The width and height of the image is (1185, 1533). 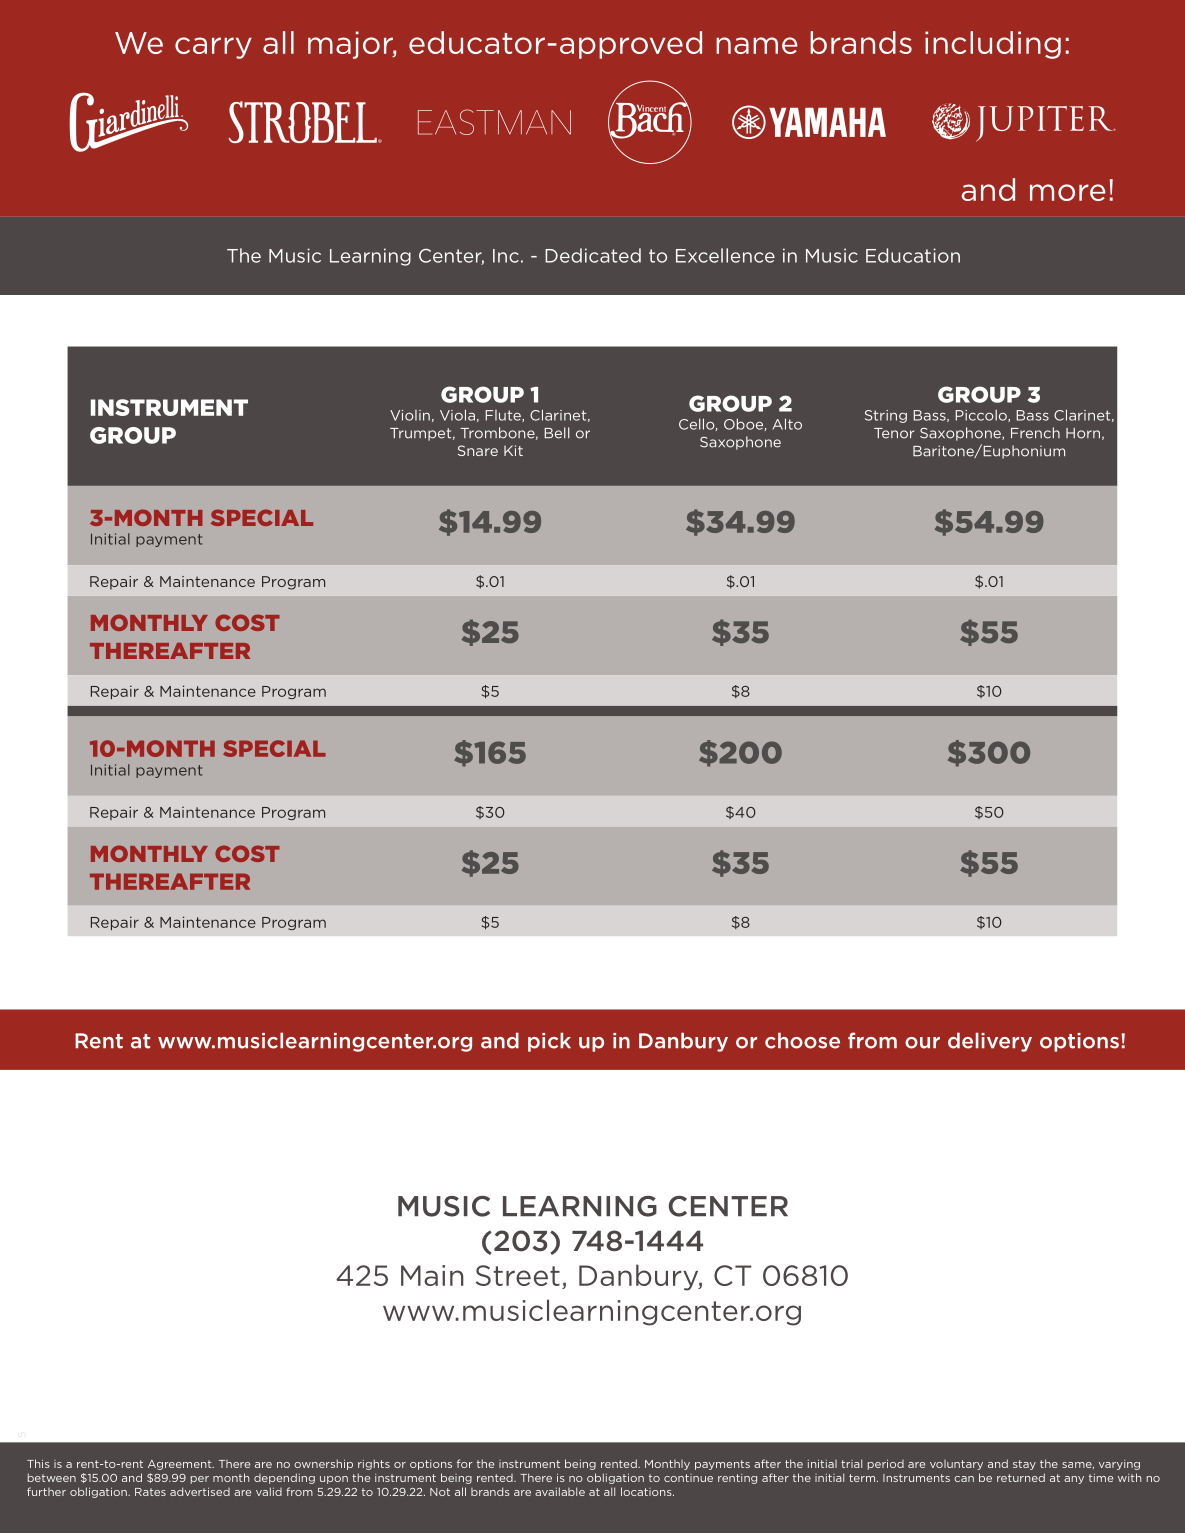 I want to click on carry, so click(x=213, y=48).
